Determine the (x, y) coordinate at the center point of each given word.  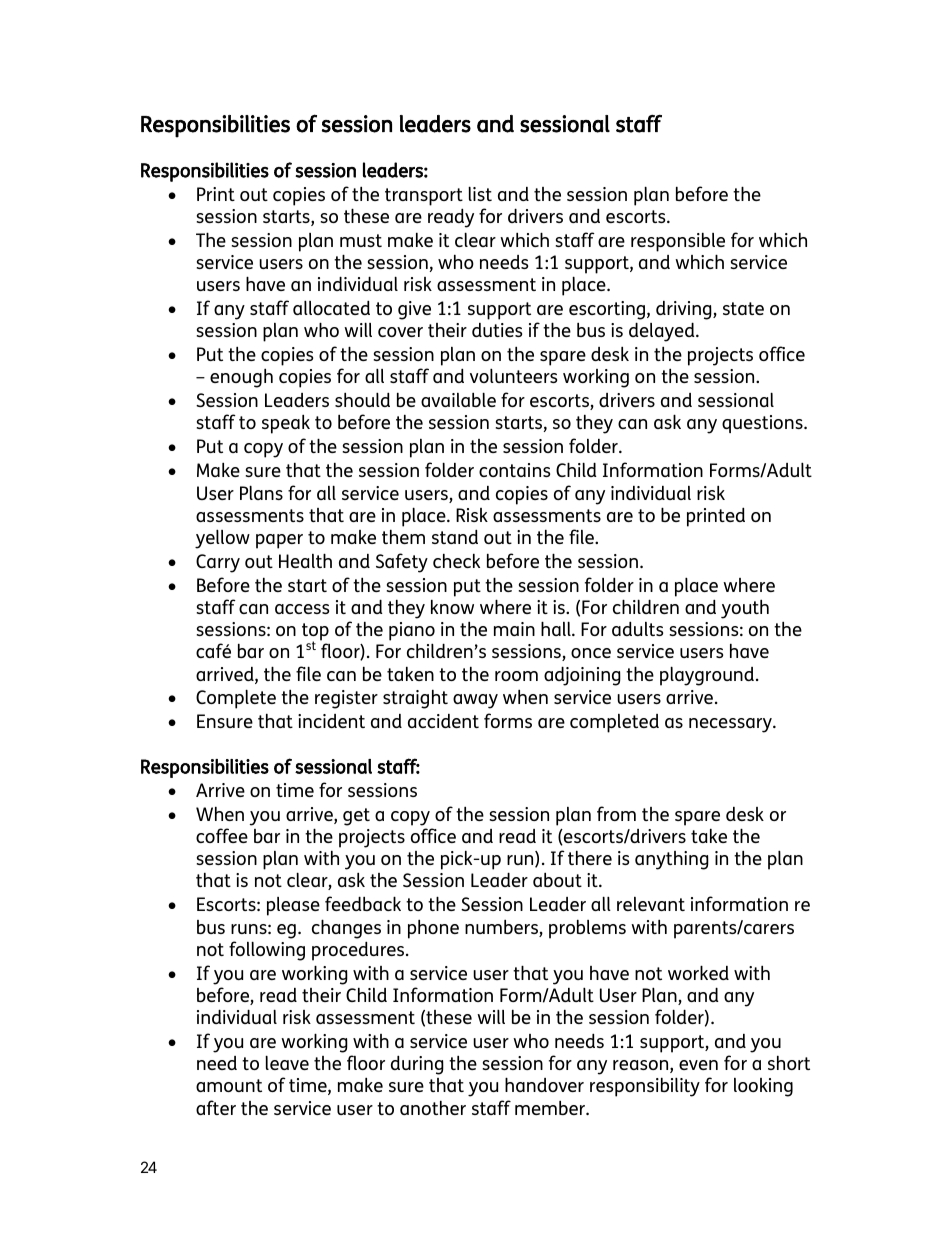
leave (287, 1062)
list (480, 193)
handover (544, 1084)
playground (707, 676)
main (514, 629)
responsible (678, 242)
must (361, 240)
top (315, 633)
